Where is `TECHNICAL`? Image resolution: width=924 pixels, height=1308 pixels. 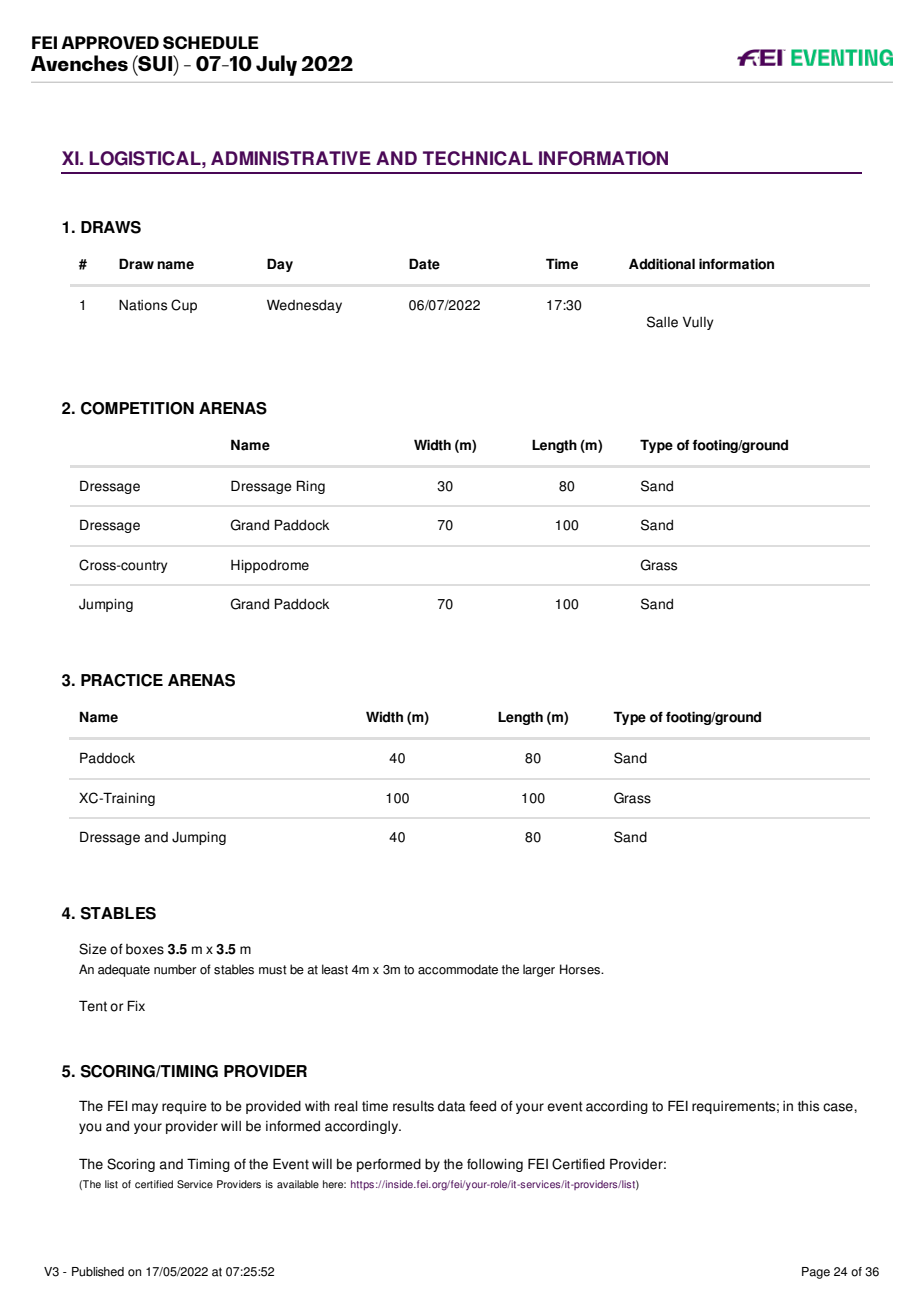
TECHNICAL is located at coordinates (478, 158).
